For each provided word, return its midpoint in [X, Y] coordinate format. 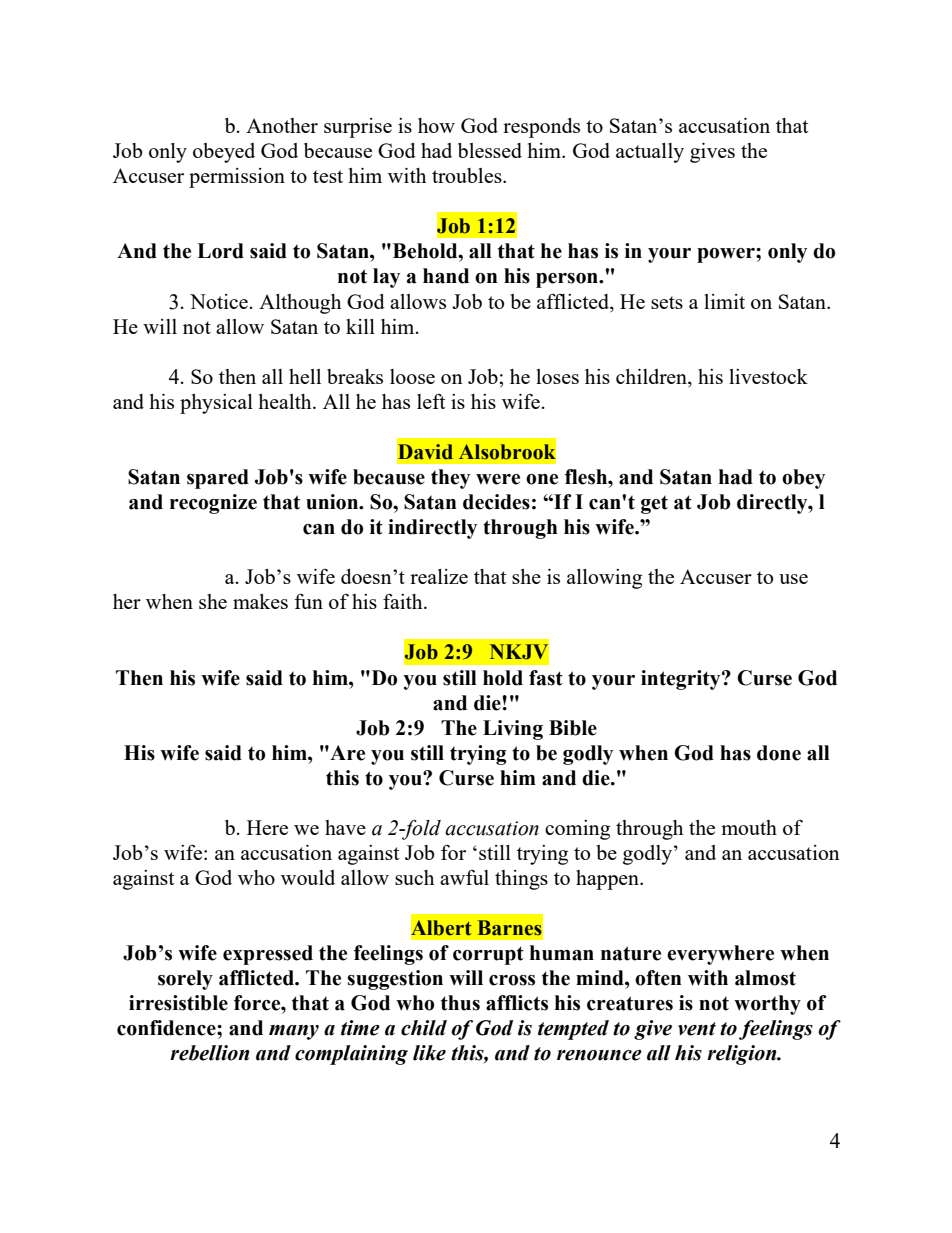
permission [237, 178]
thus [460, 1003]
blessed [490, 150]
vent [697, 1029]
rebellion [209, 1053]
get [654, 505]
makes [260, 601]
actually [650, 153]
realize [439, 576]
